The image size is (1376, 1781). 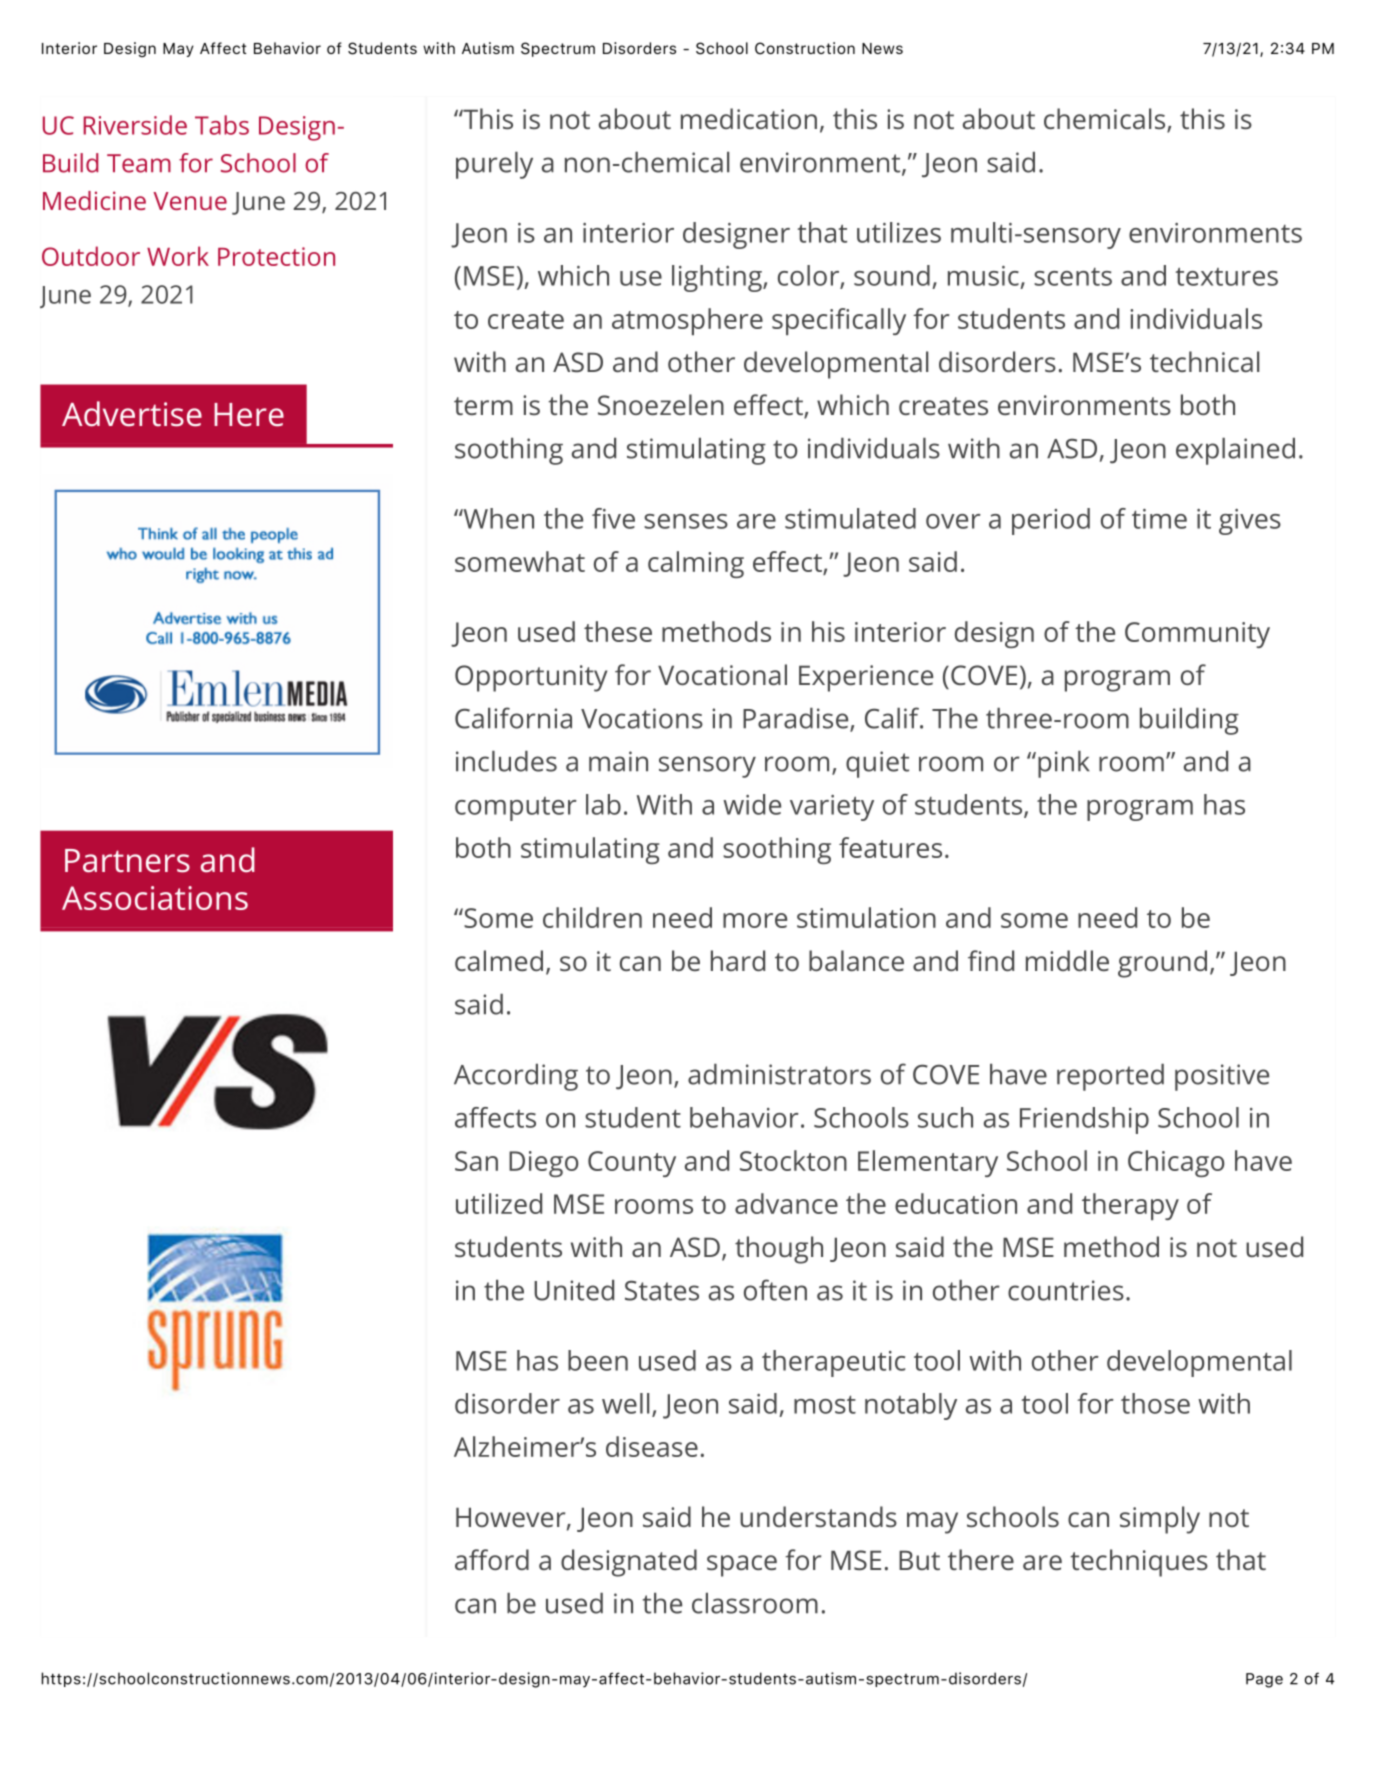 I want to click on scents, so click(x=1073, y=277).
